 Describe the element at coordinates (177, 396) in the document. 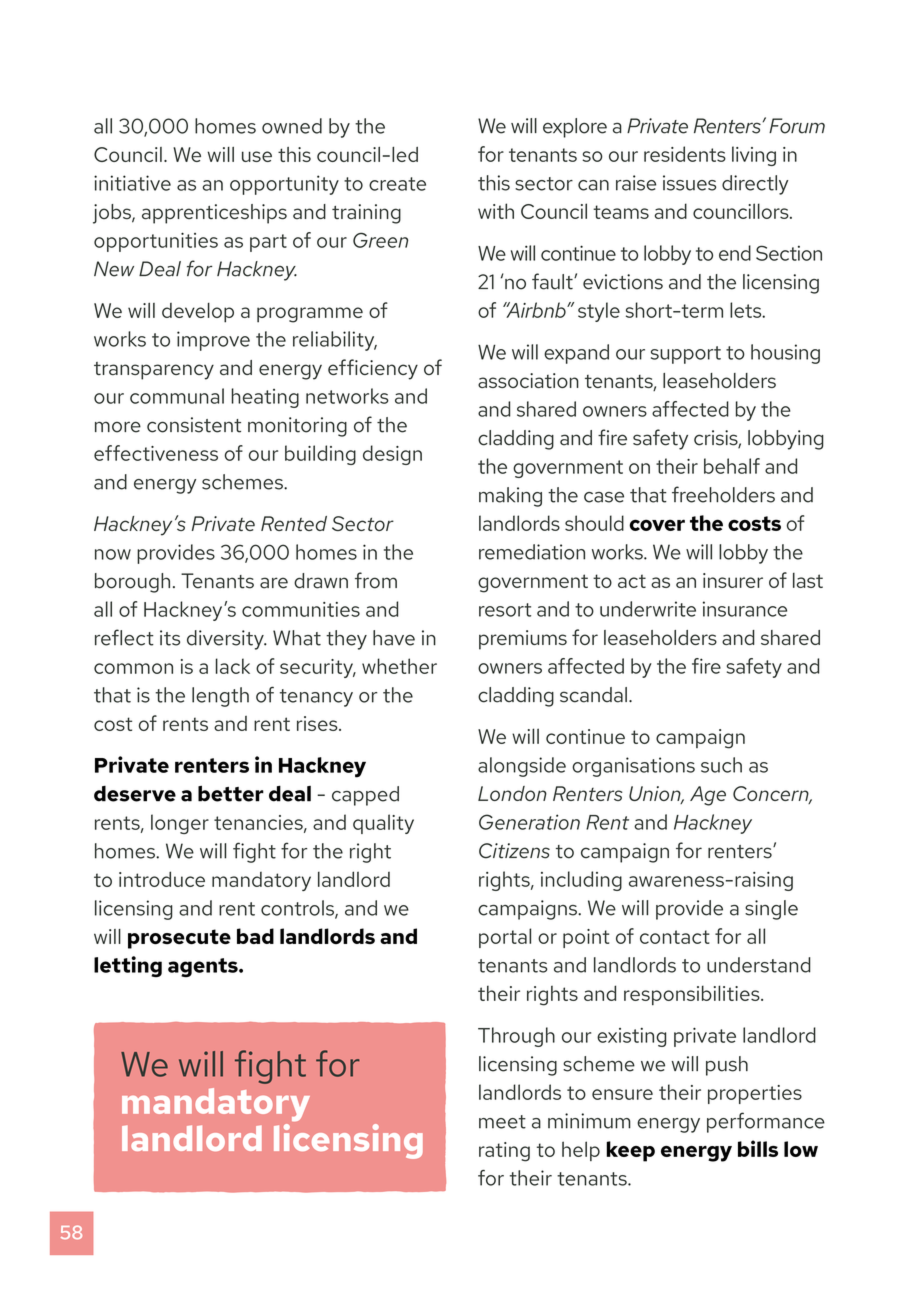

I see `communal` at that location.
